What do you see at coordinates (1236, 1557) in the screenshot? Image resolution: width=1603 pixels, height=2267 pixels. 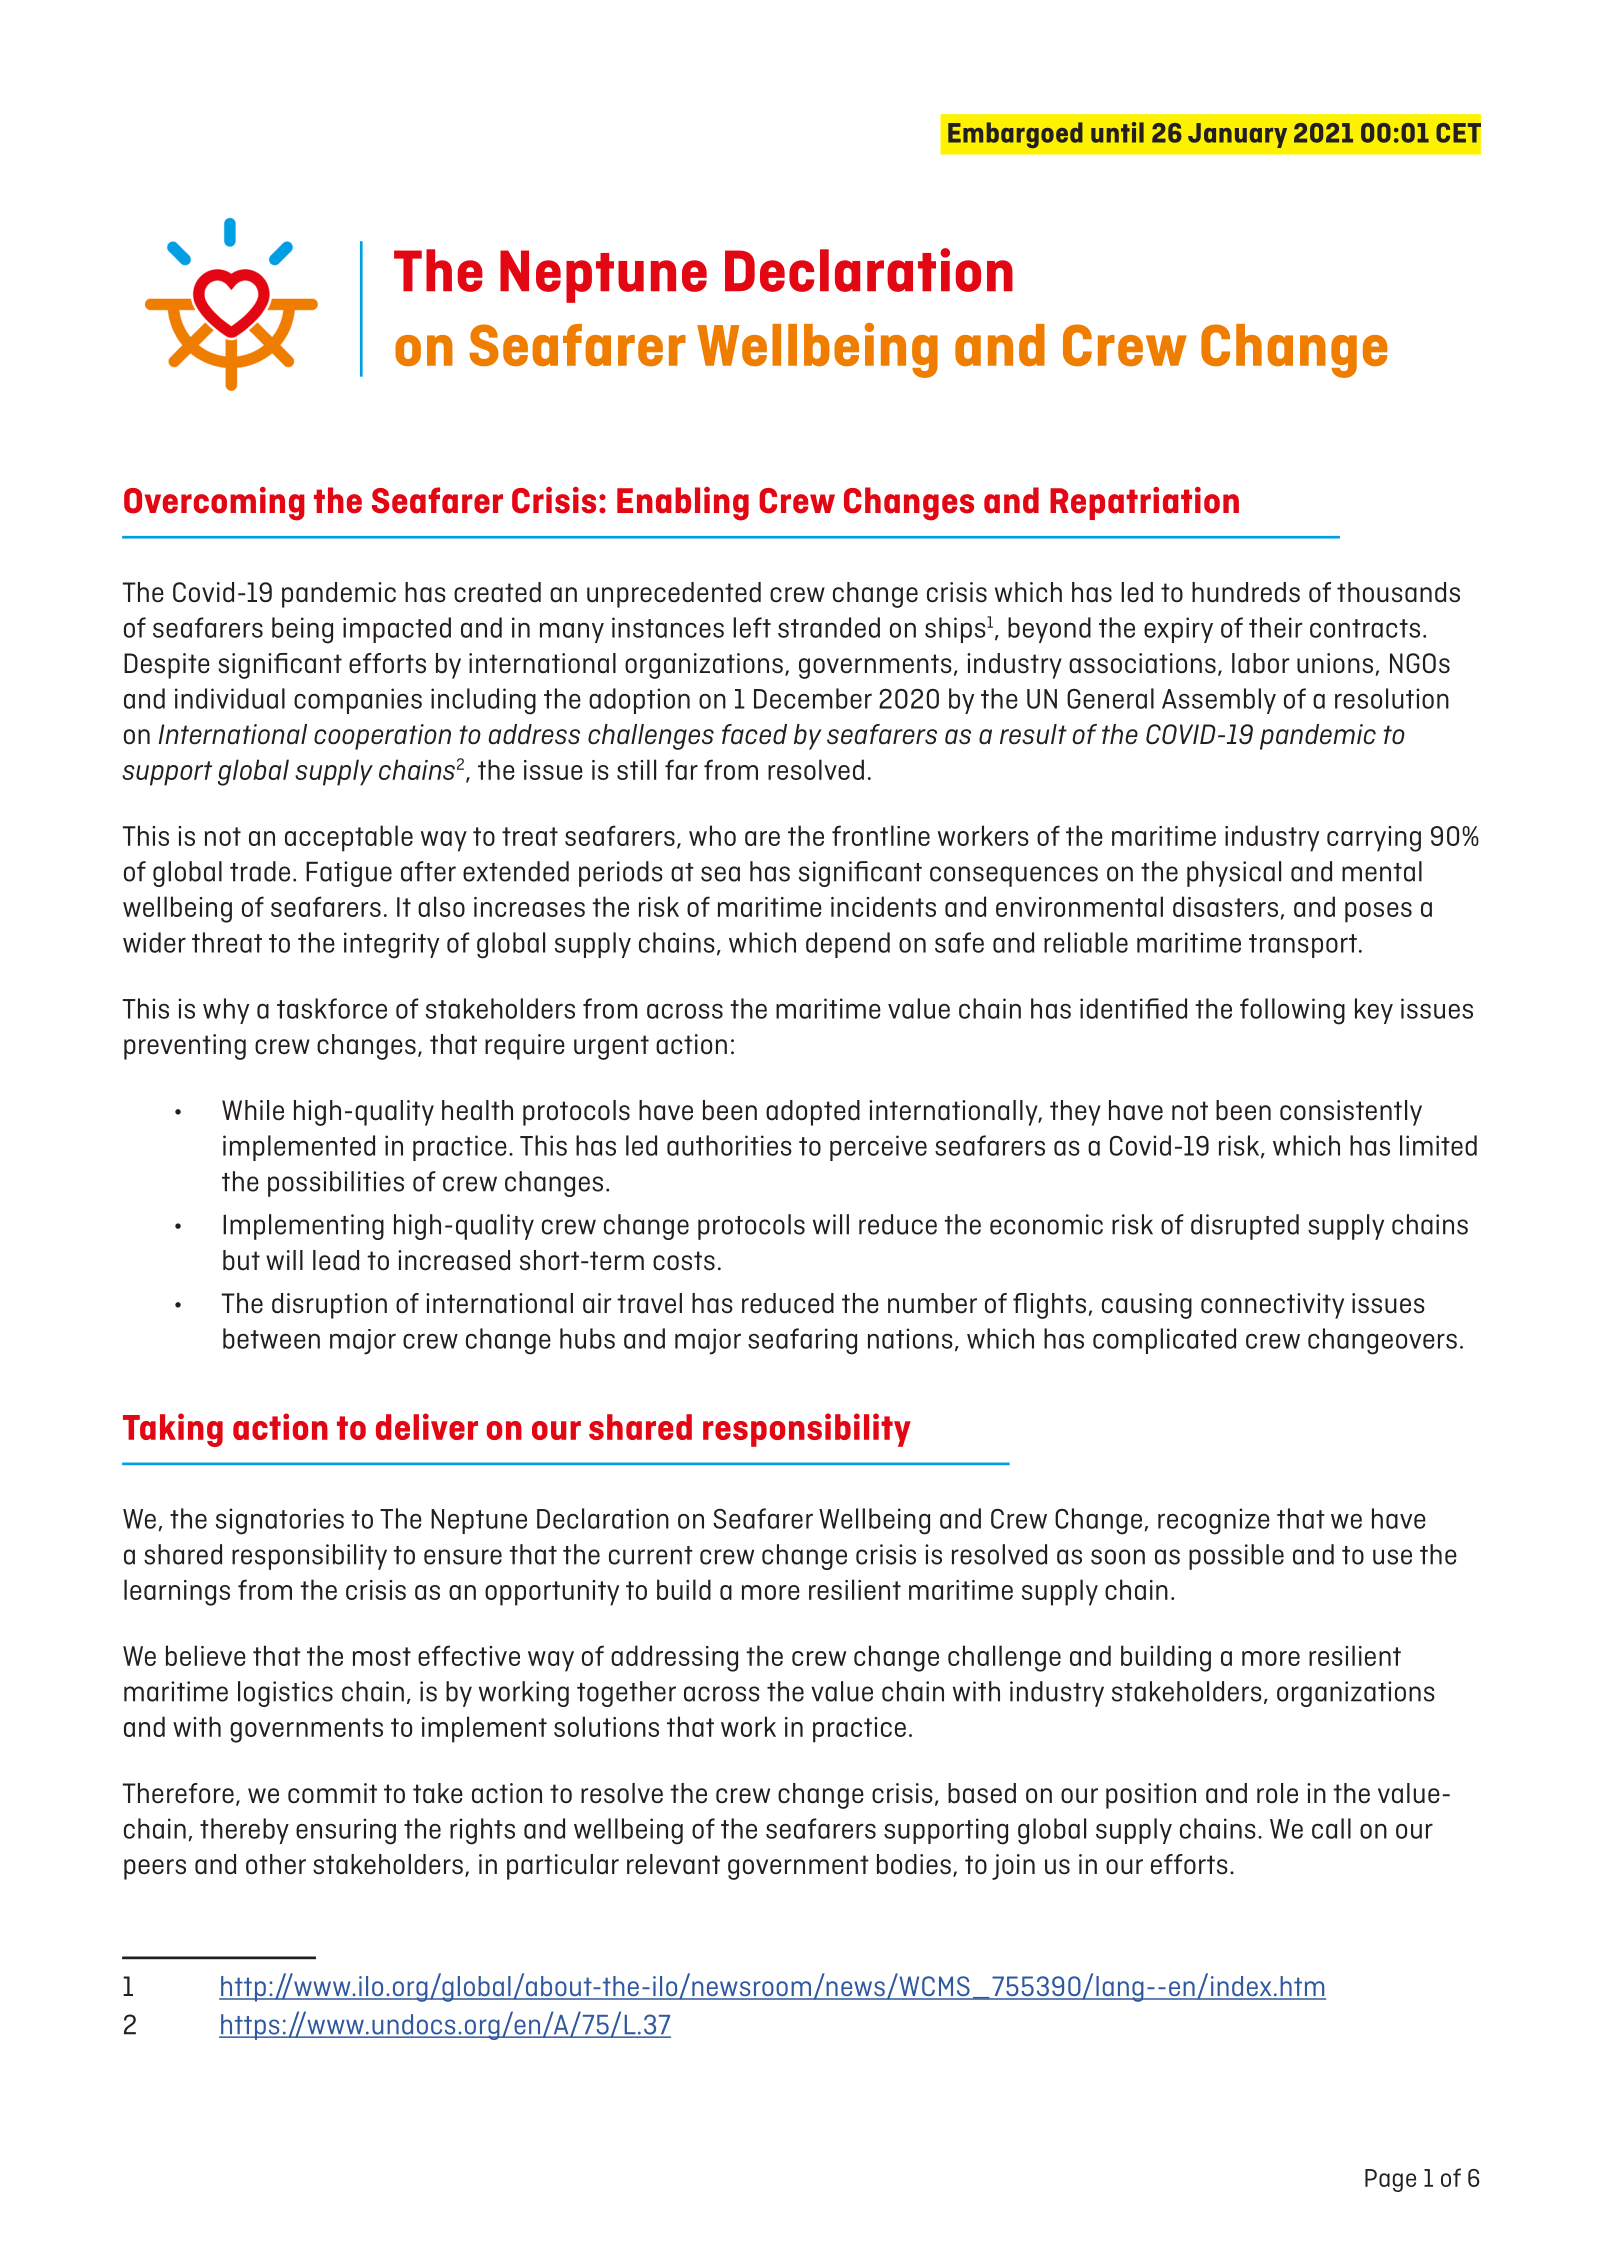 I see `possible` at bounding box center [1236, 1557].
